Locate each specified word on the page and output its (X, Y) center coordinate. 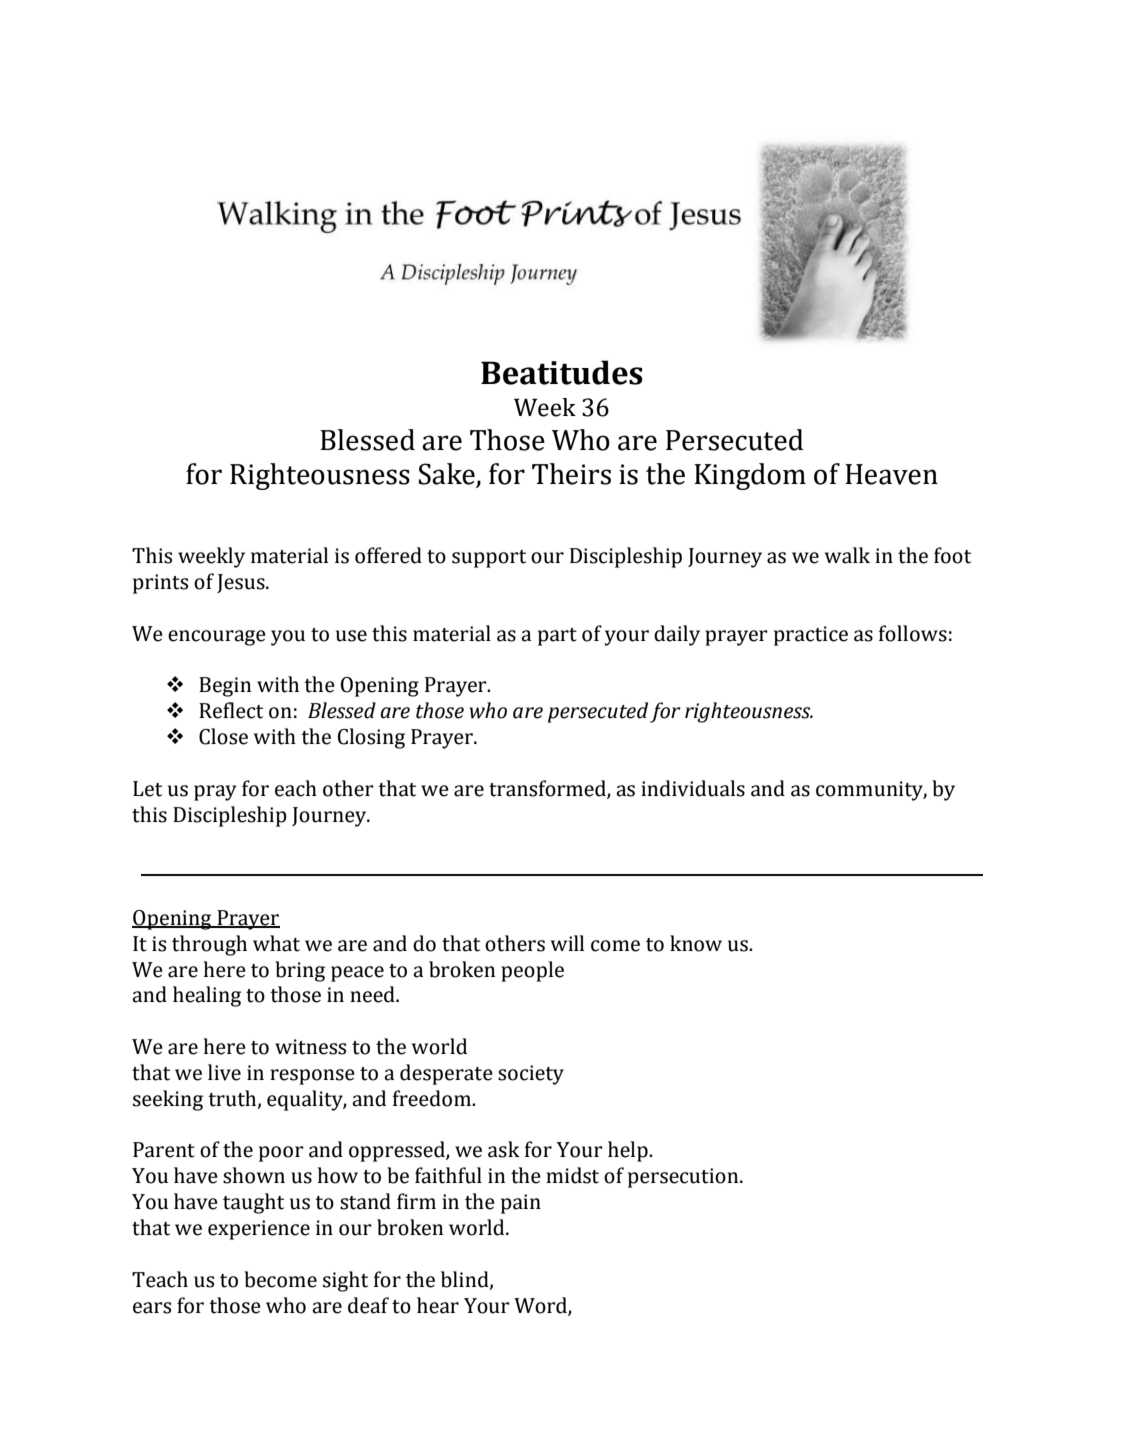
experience (259, 1230)
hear (438, 1305)
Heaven (891, 474)
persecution (684, 1178)
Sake (448, 475)
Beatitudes (562, 372)
